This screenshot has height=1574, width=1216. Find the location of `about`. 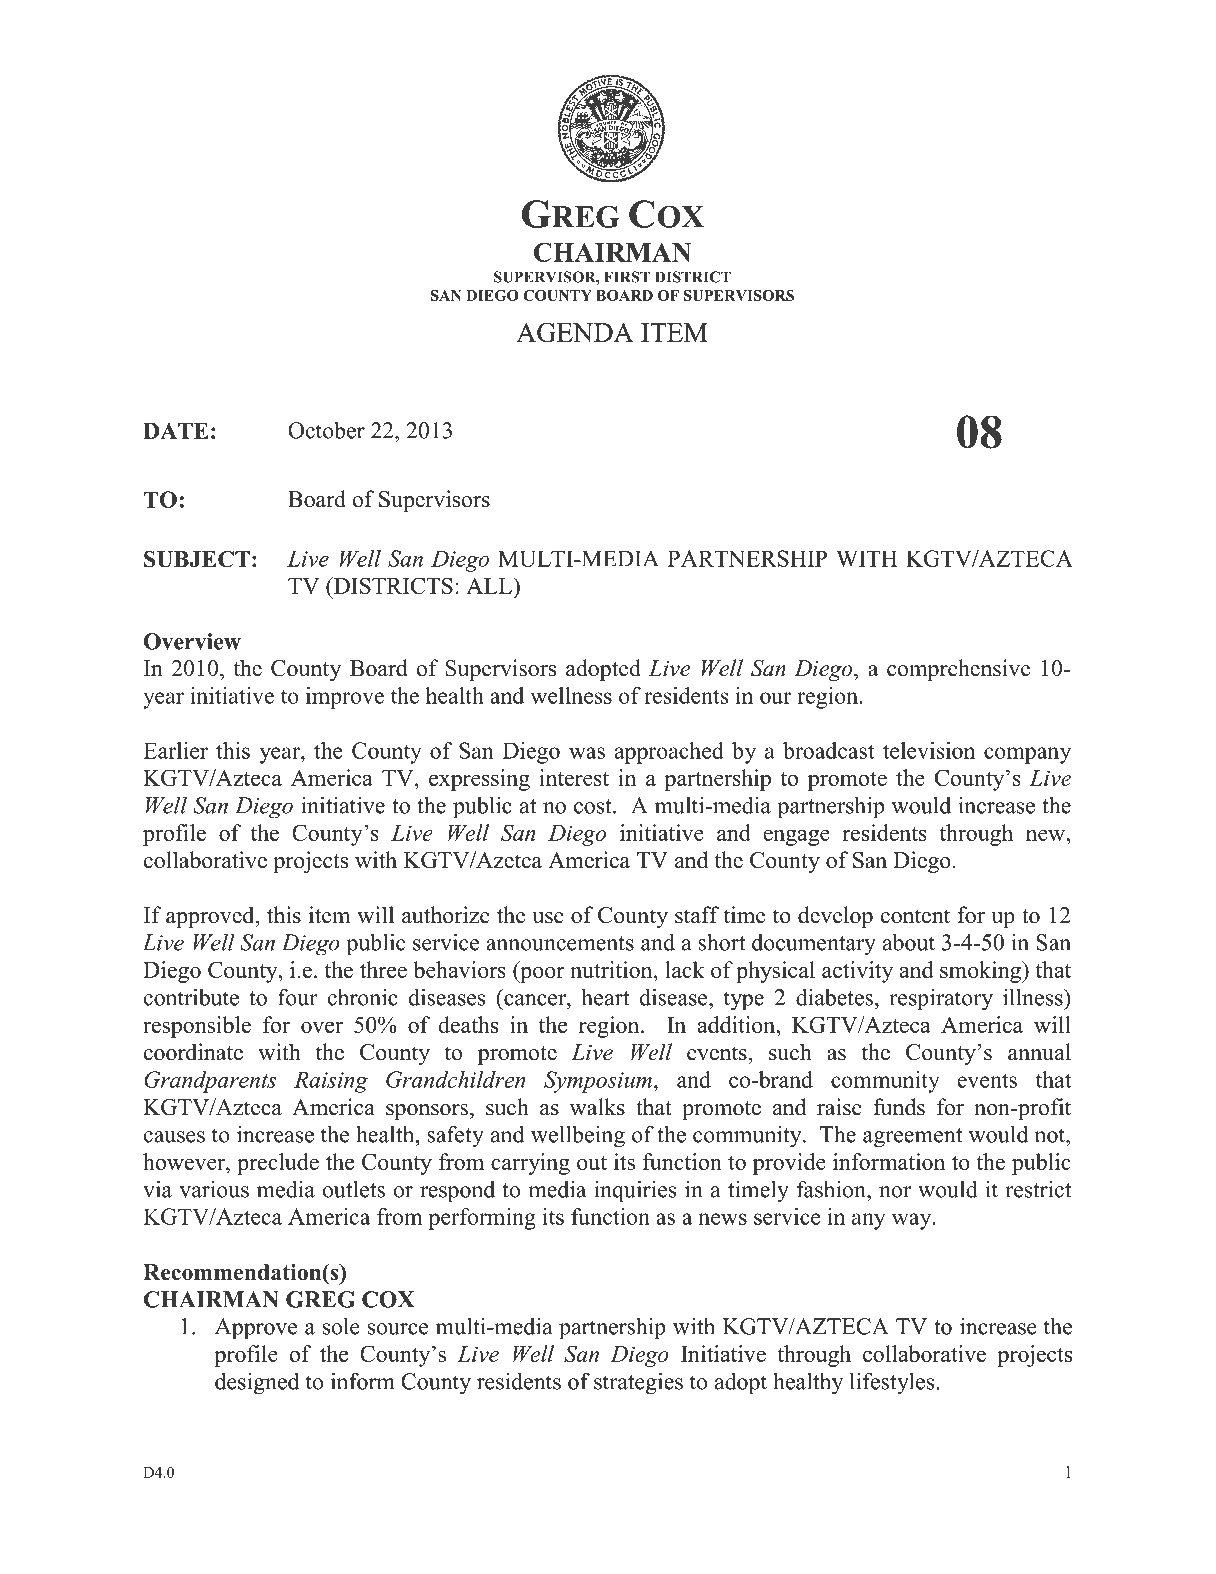

about is located at coordinates (909, 942).
